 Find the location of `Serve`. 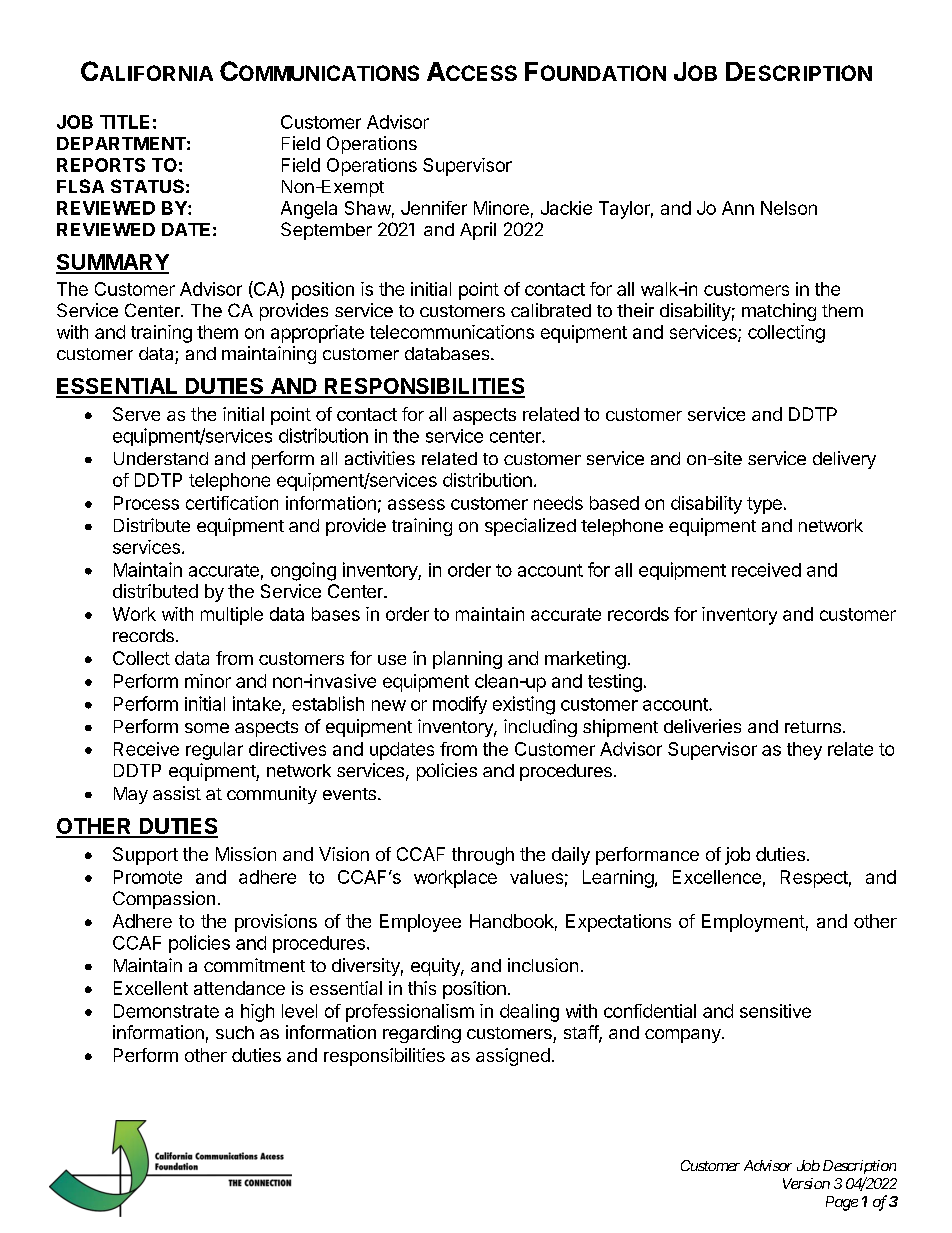

Serve is located at coordinates (136, 414).
